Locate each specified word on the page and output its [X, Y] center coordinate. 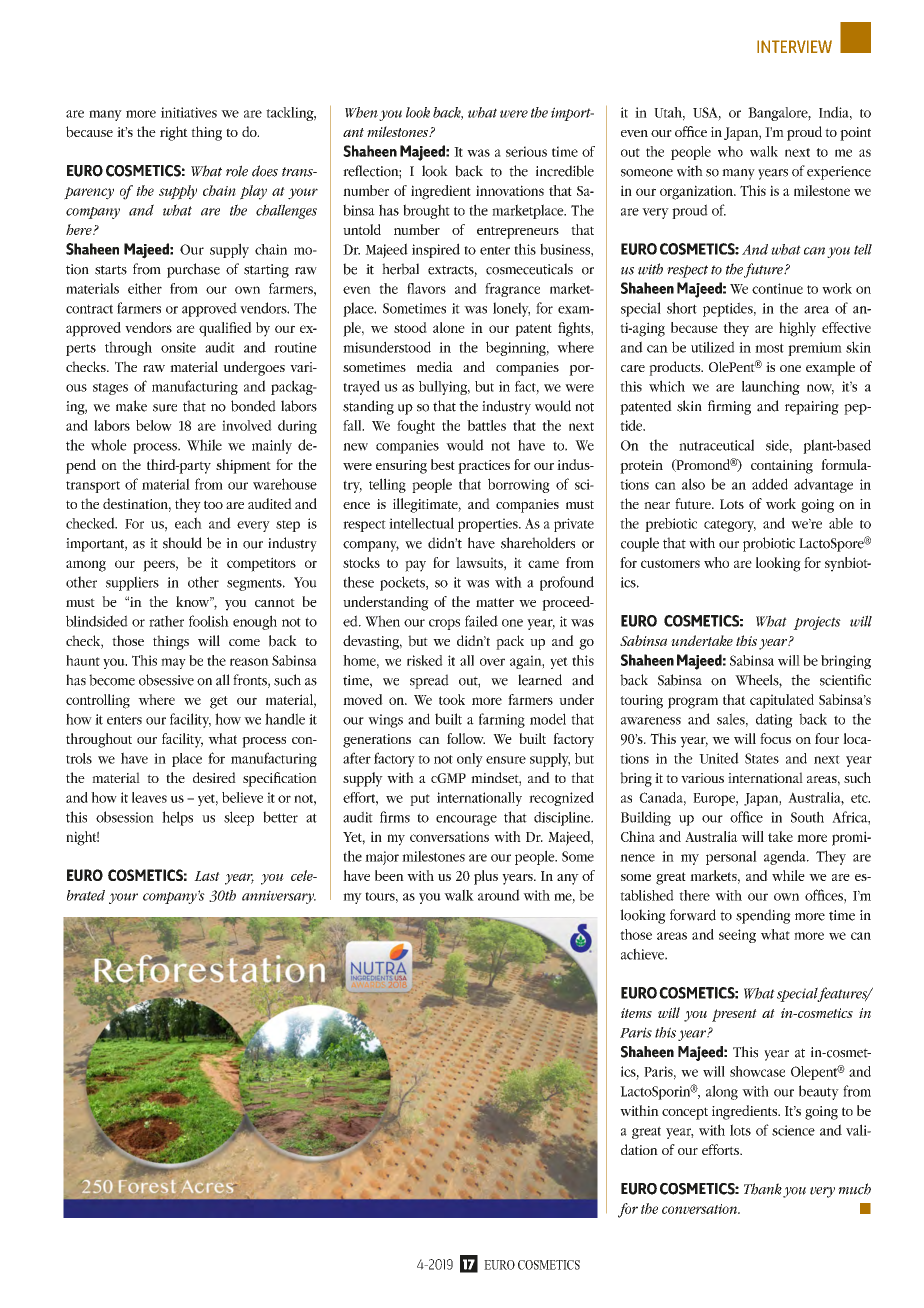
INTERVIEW [794, 46]
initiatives [189, 112]
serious [526, 151]
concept [685, 1113]
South [807, 817]
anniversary [279, 897]
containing [782, 467]
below [154, 425]
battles [486, 425]
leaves [149, 797]
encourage [466, 820]
